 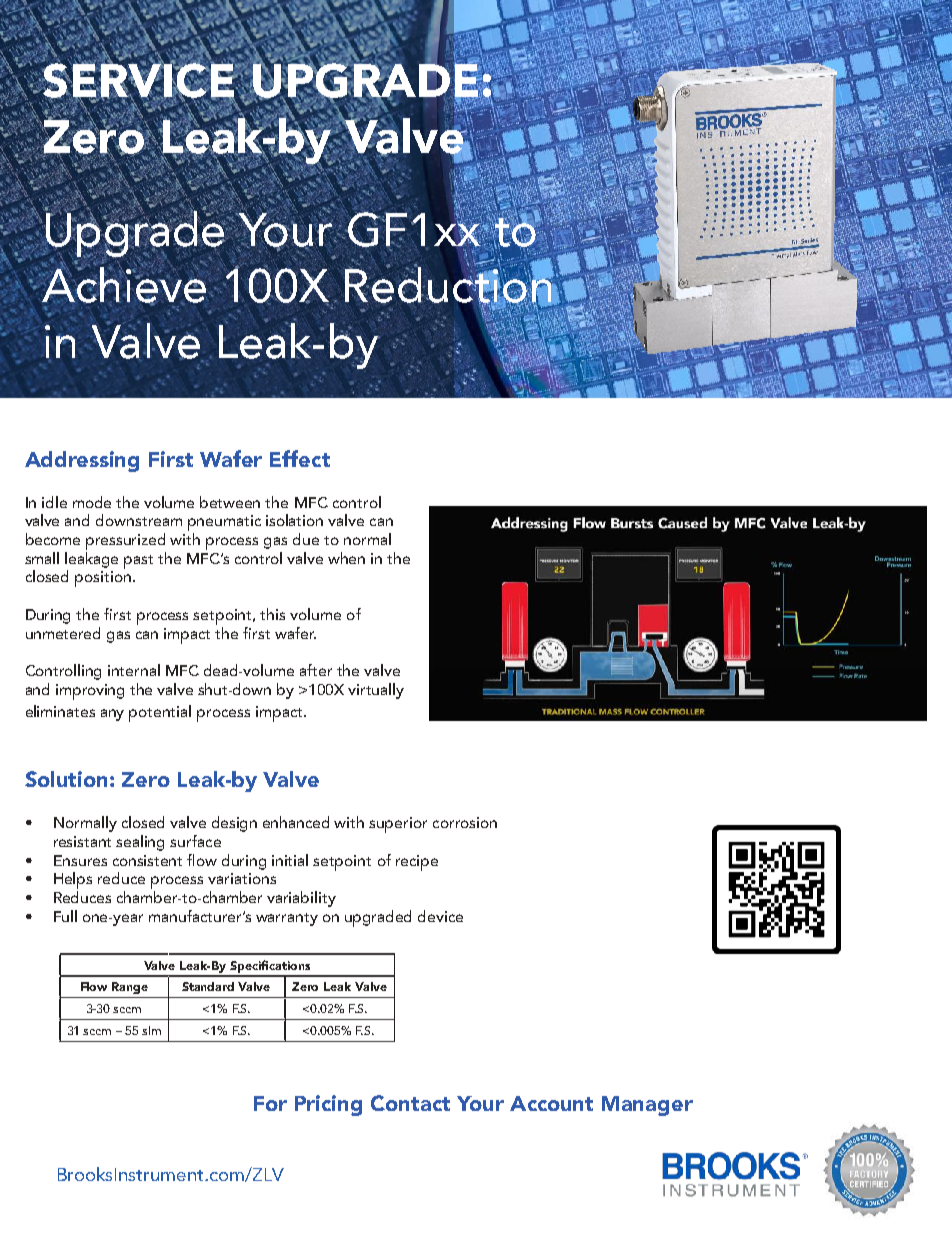 I want to click on Pricing, so click(x=328, y=1105).
